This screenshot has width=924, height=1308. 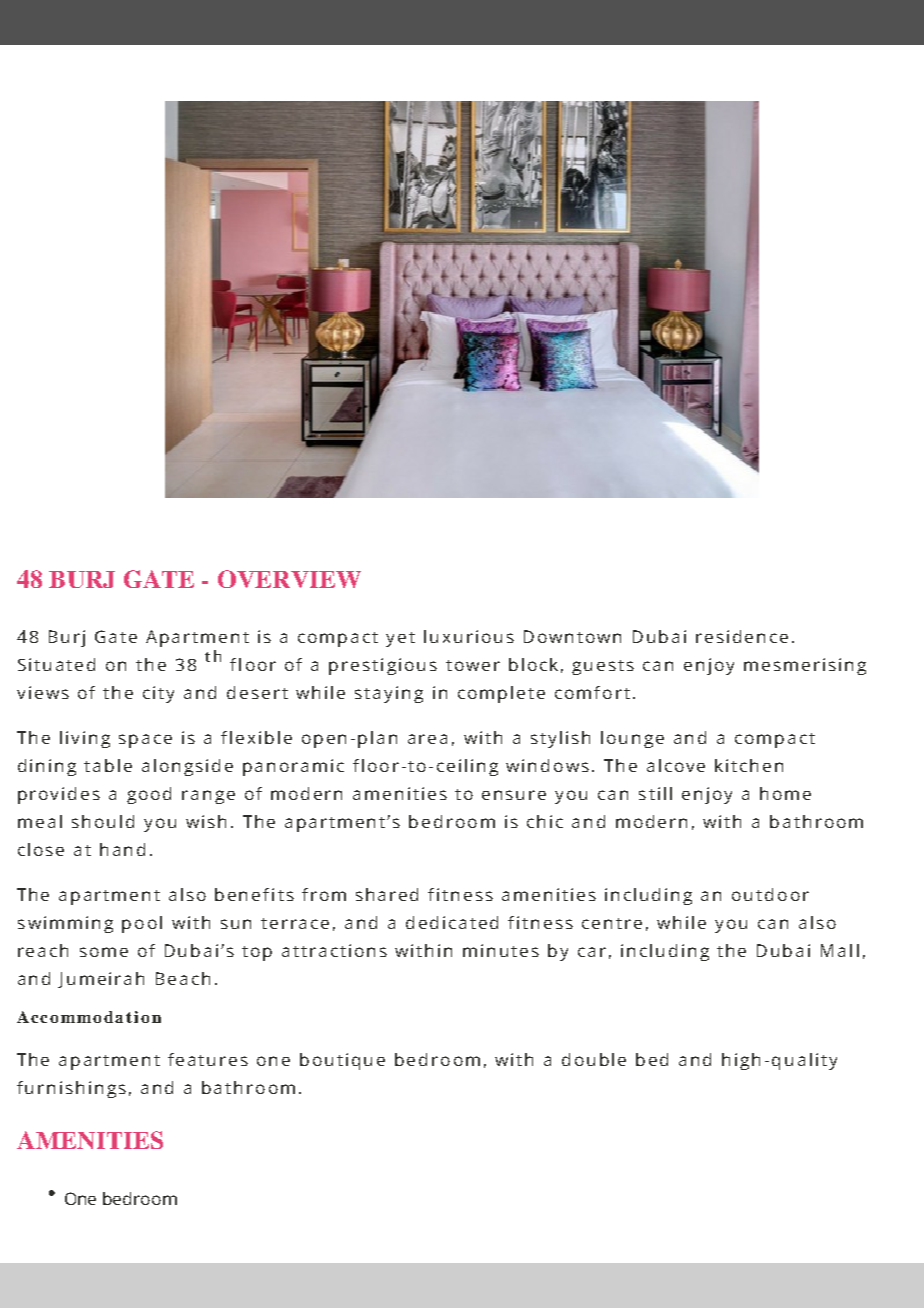 What do you see at coordinates (452, 922) in the screenshot?
I see `dedicated` at bounding box center [452, 922].
